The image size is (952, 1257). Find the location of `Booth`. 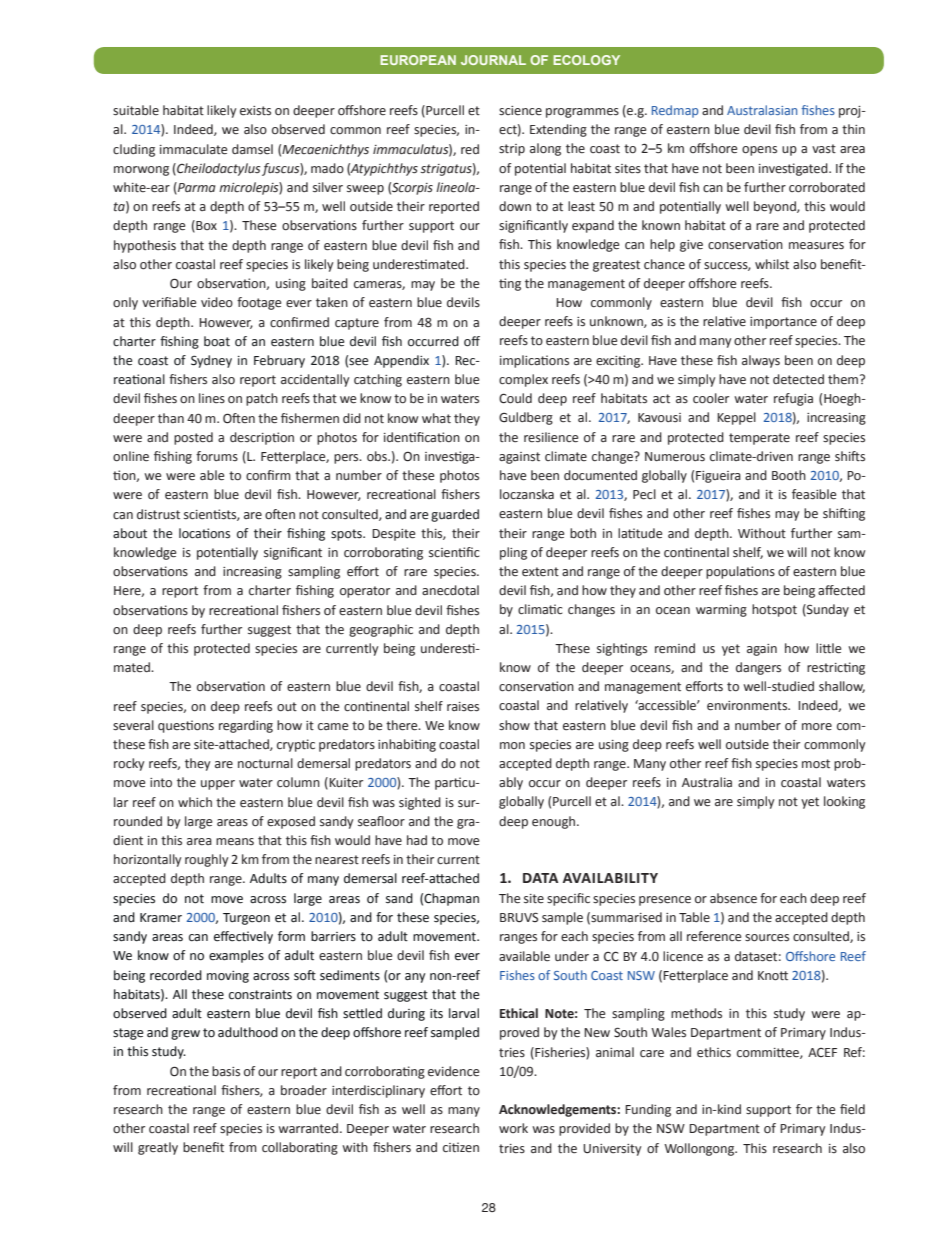

Booth is located at coordinates (789, 475).
